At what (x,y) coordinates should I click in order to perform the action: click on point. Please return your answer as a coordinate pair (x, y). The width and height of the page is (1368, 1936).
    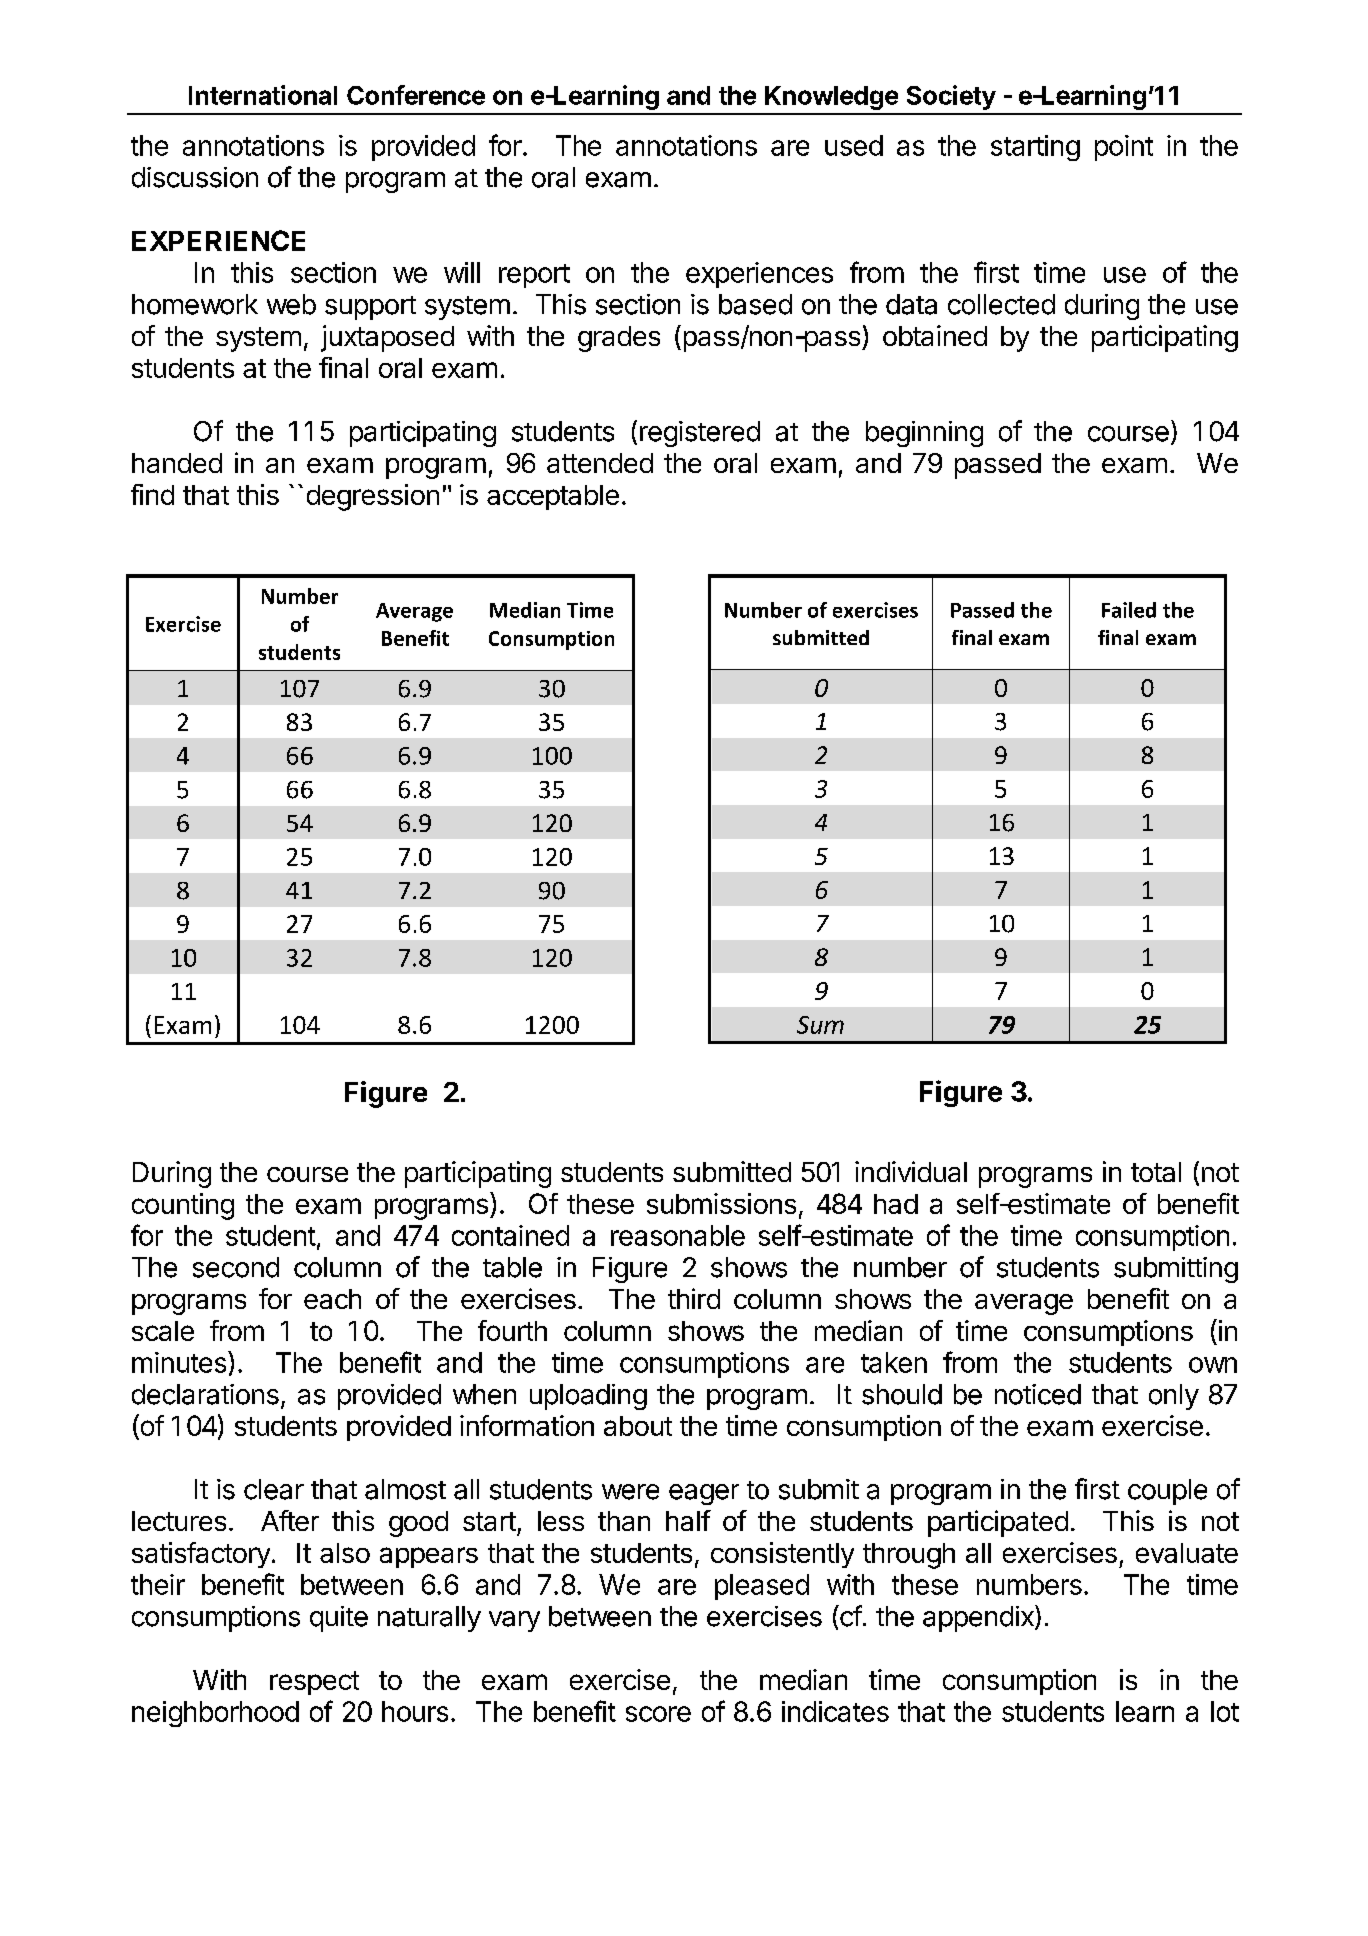
    Looking at the image, I should click on (1124, 148).
